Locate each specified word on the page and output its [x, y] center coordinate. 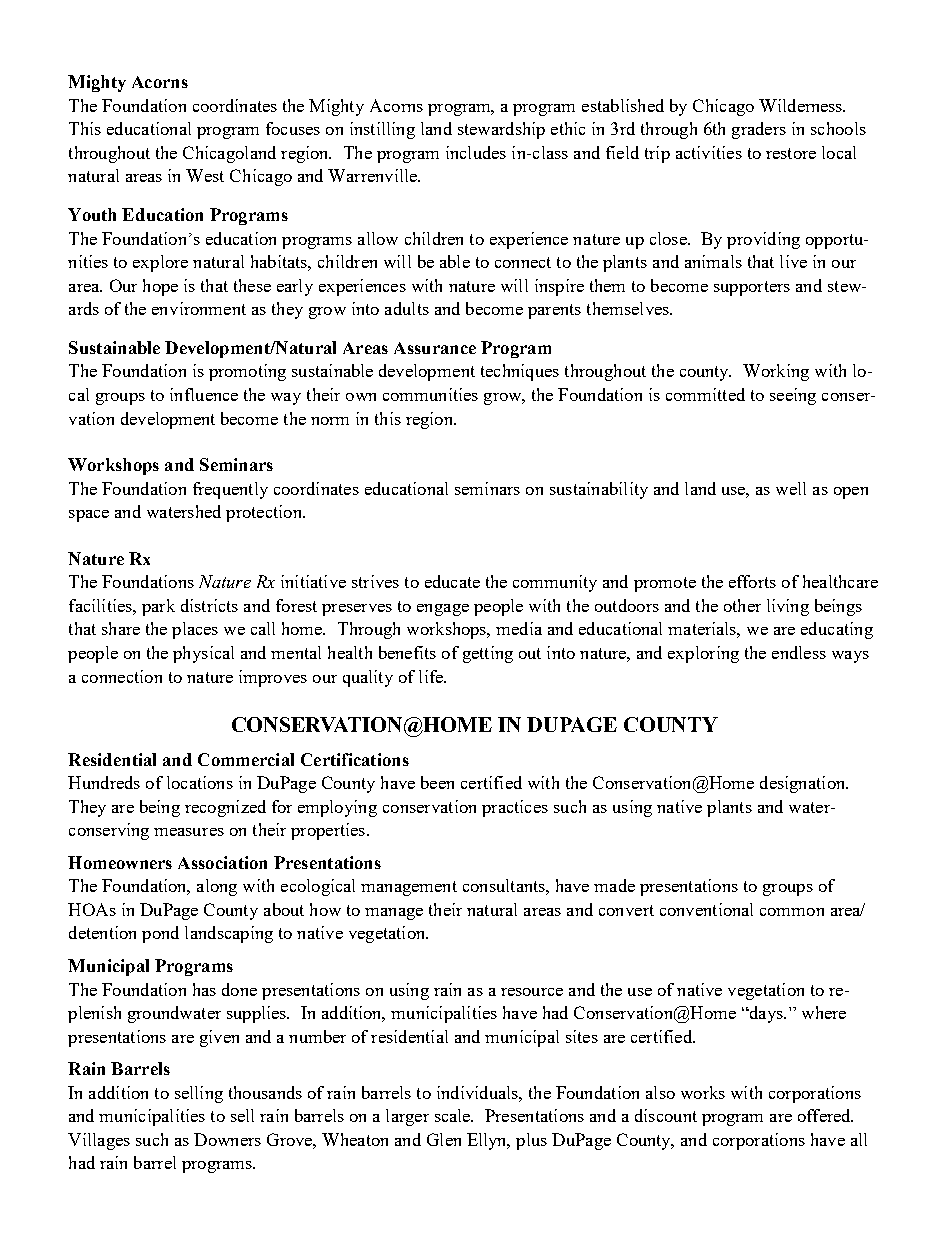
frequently [230, 490]
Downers [227, 1139]
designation [804, 784]
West [205, 175]
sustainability [599, 490]
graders [759, 130]
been [437, 782]
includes [476, 152]
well [791, 488]
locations [200, 782]
